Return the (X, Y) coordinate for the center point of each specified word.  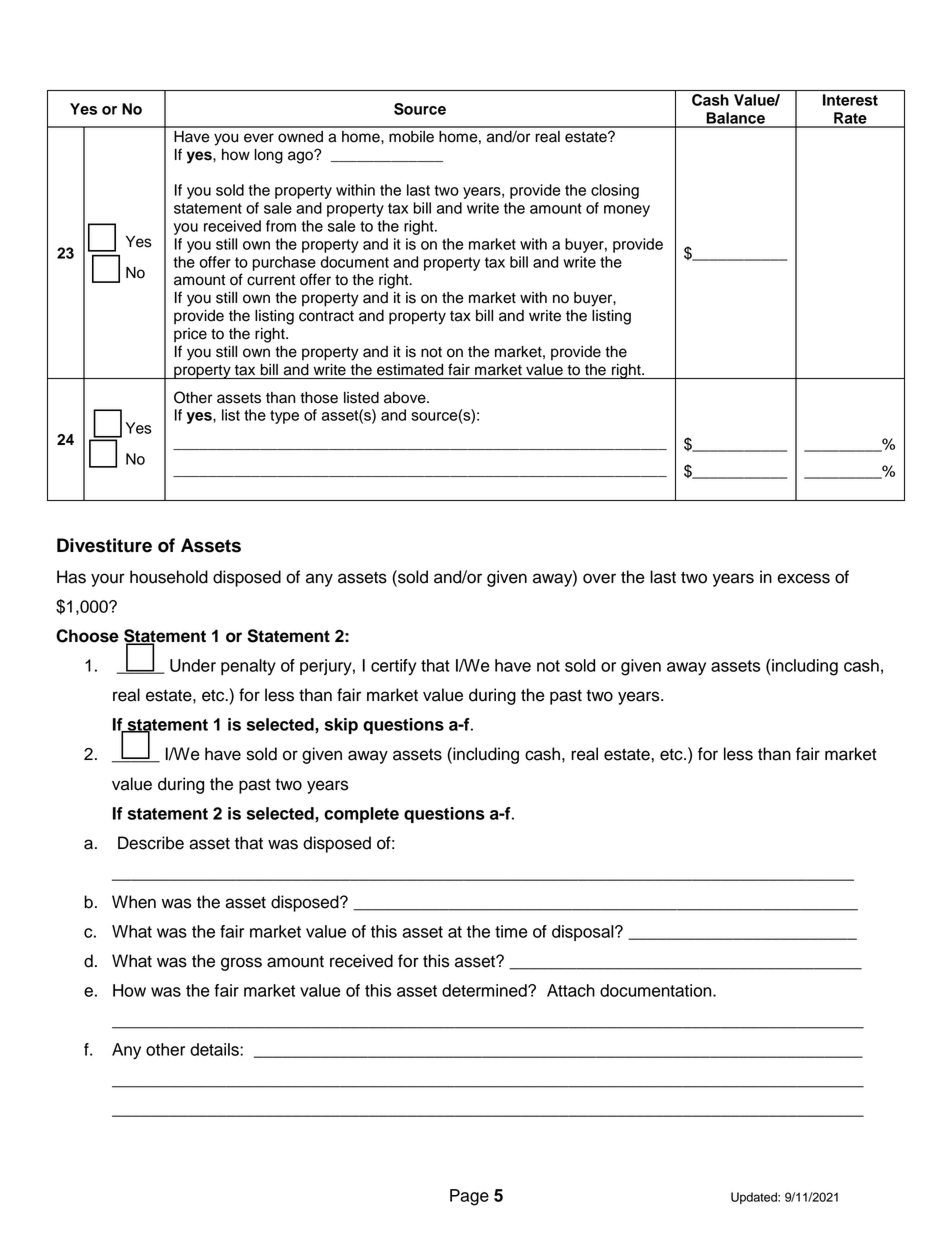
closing (615, 191)
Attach (571, 990)
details (215, 1049)
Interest (850, 100)
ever (259, 138)
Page (469, 1197)
